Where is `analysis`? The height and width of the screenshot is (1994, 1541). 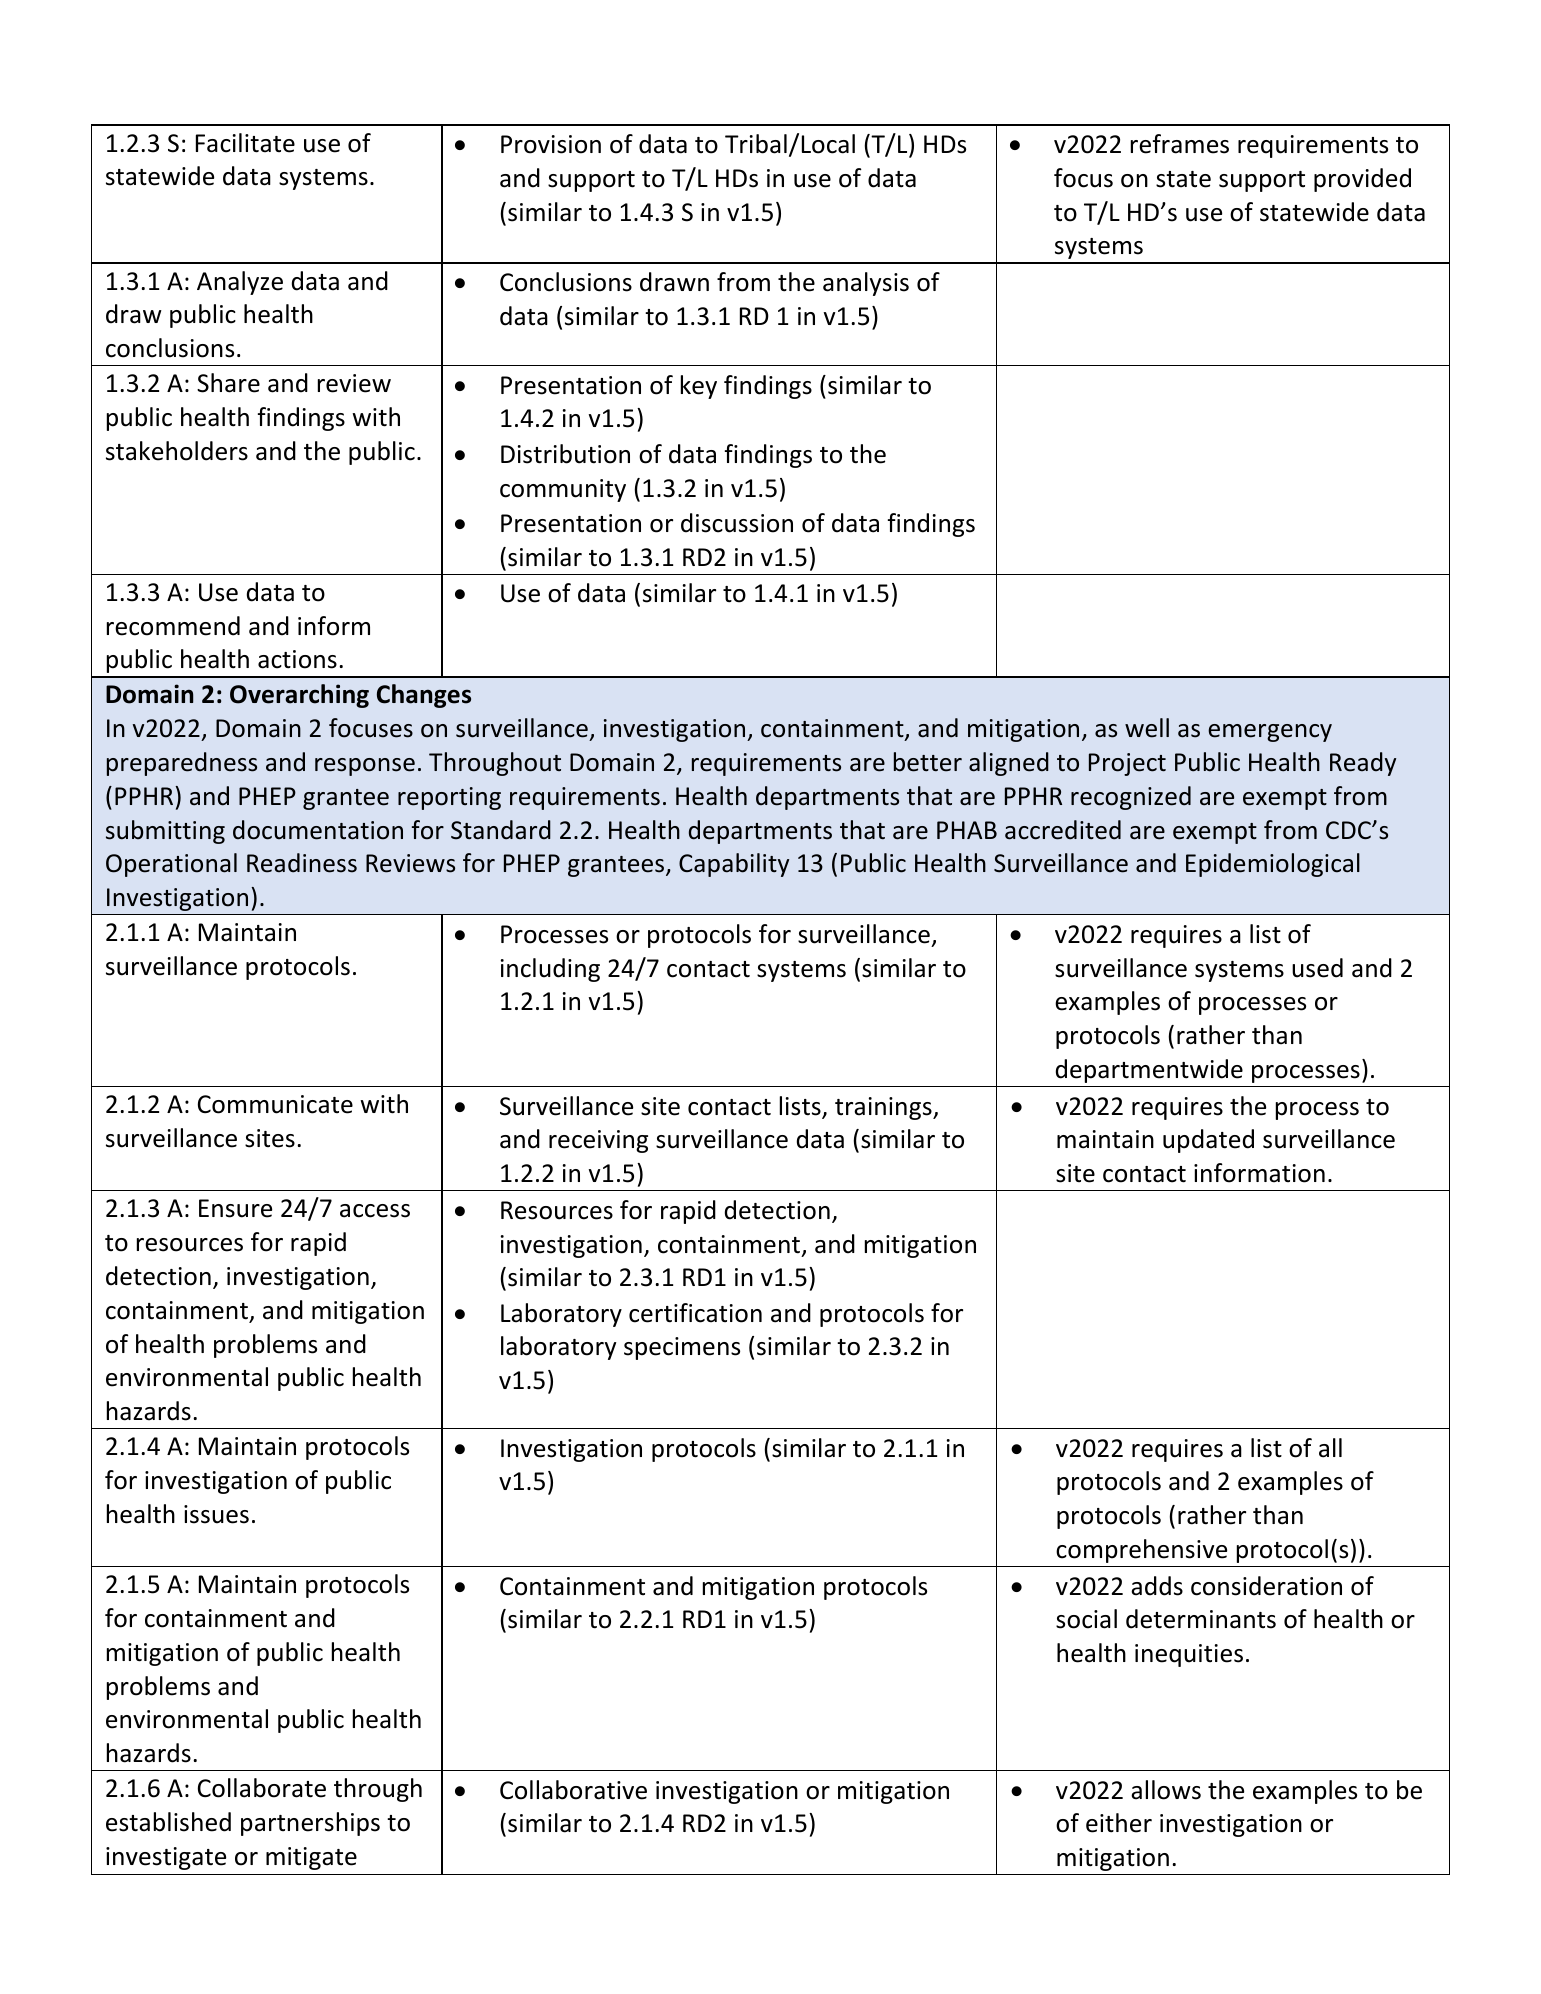
analysis is located at coordinates (866, 284).
